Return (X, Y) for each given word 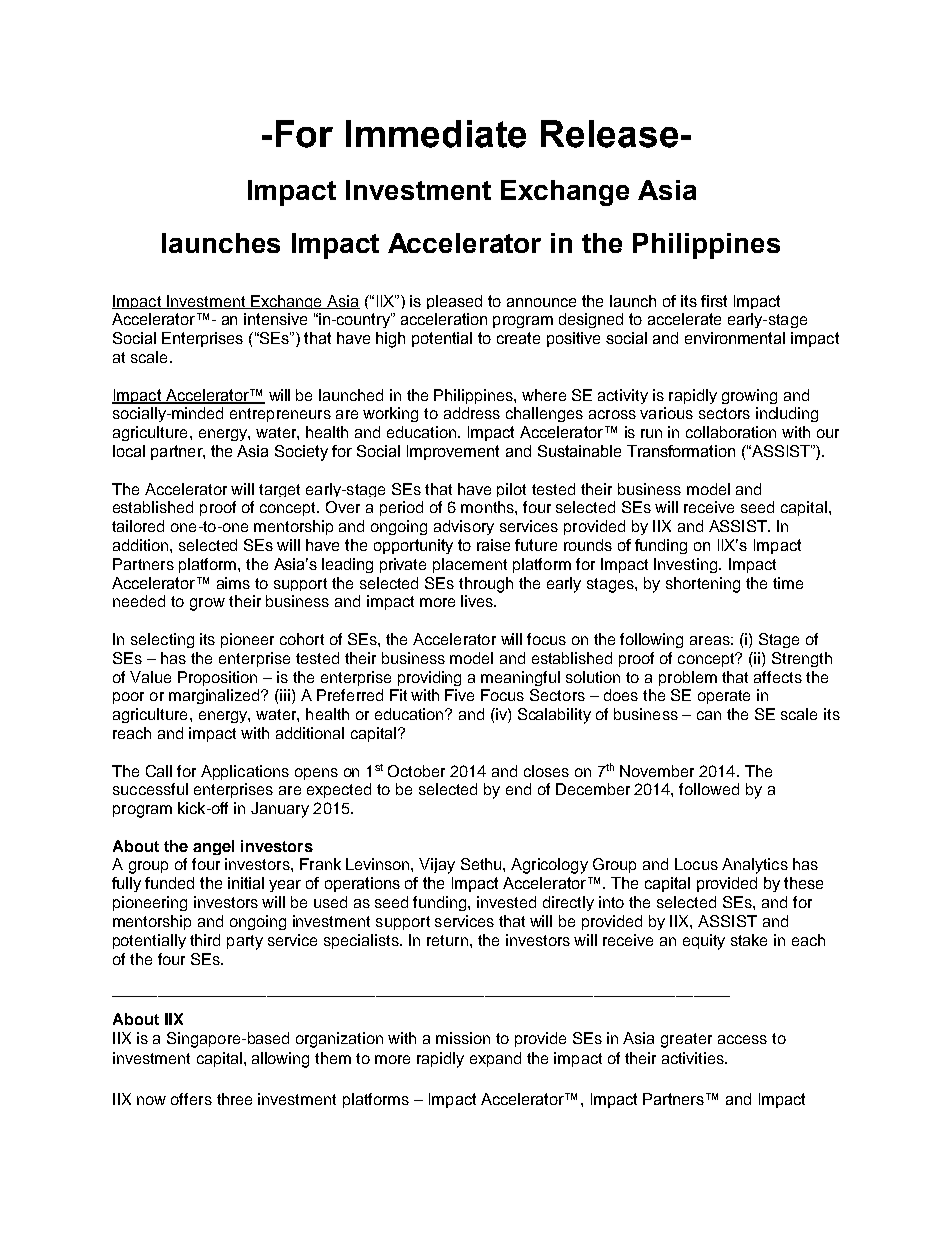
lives (478, 601)
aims (233, 583)
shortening (703, 585)
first (714, 301)
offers (191, 1099)
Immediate (436, 134)
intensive (275, 319)
